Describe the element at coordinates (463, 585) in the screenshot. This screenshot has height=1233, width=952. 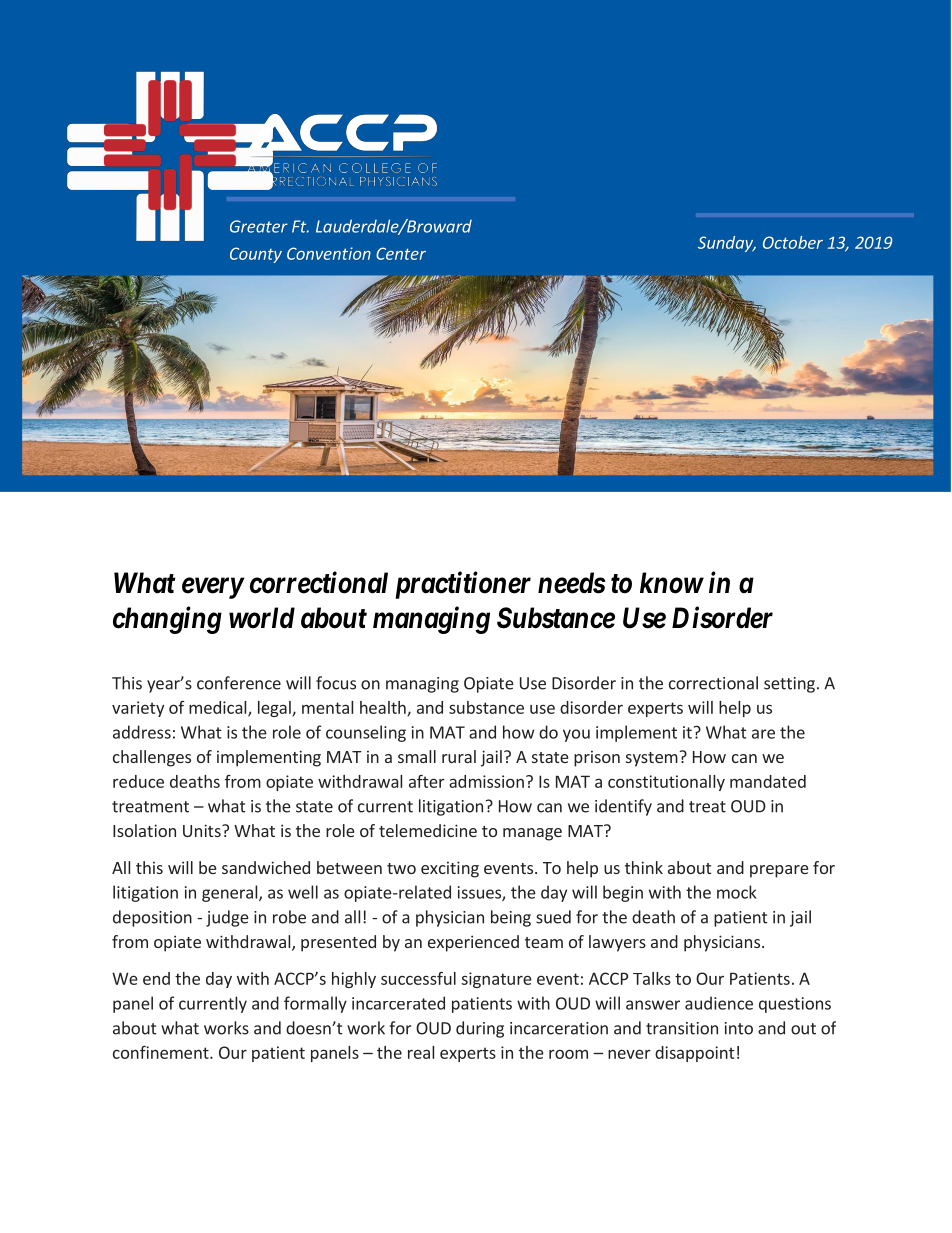
I see `practitioner` at that location.
